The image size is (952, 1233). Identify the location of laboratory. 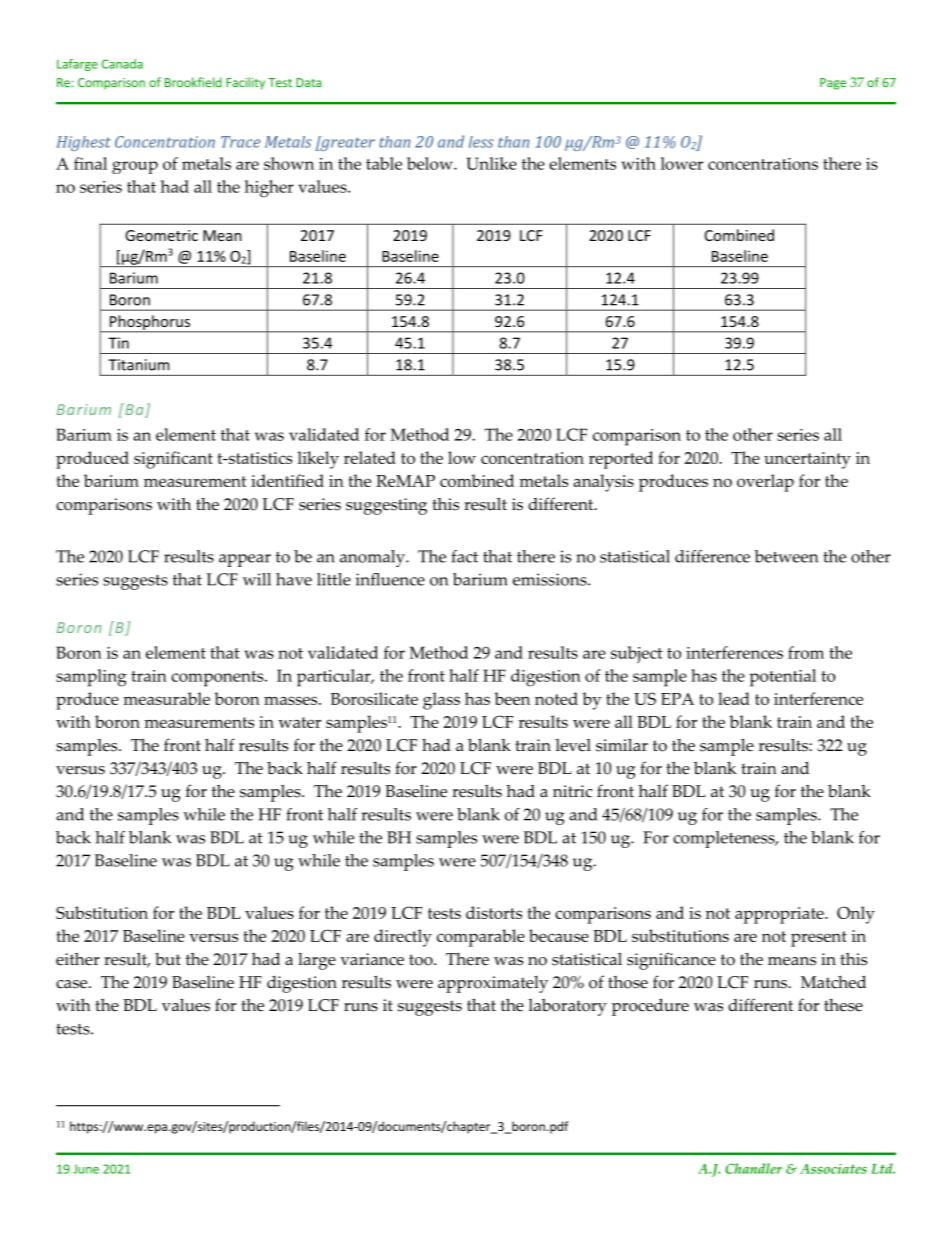
(567, 1007).
